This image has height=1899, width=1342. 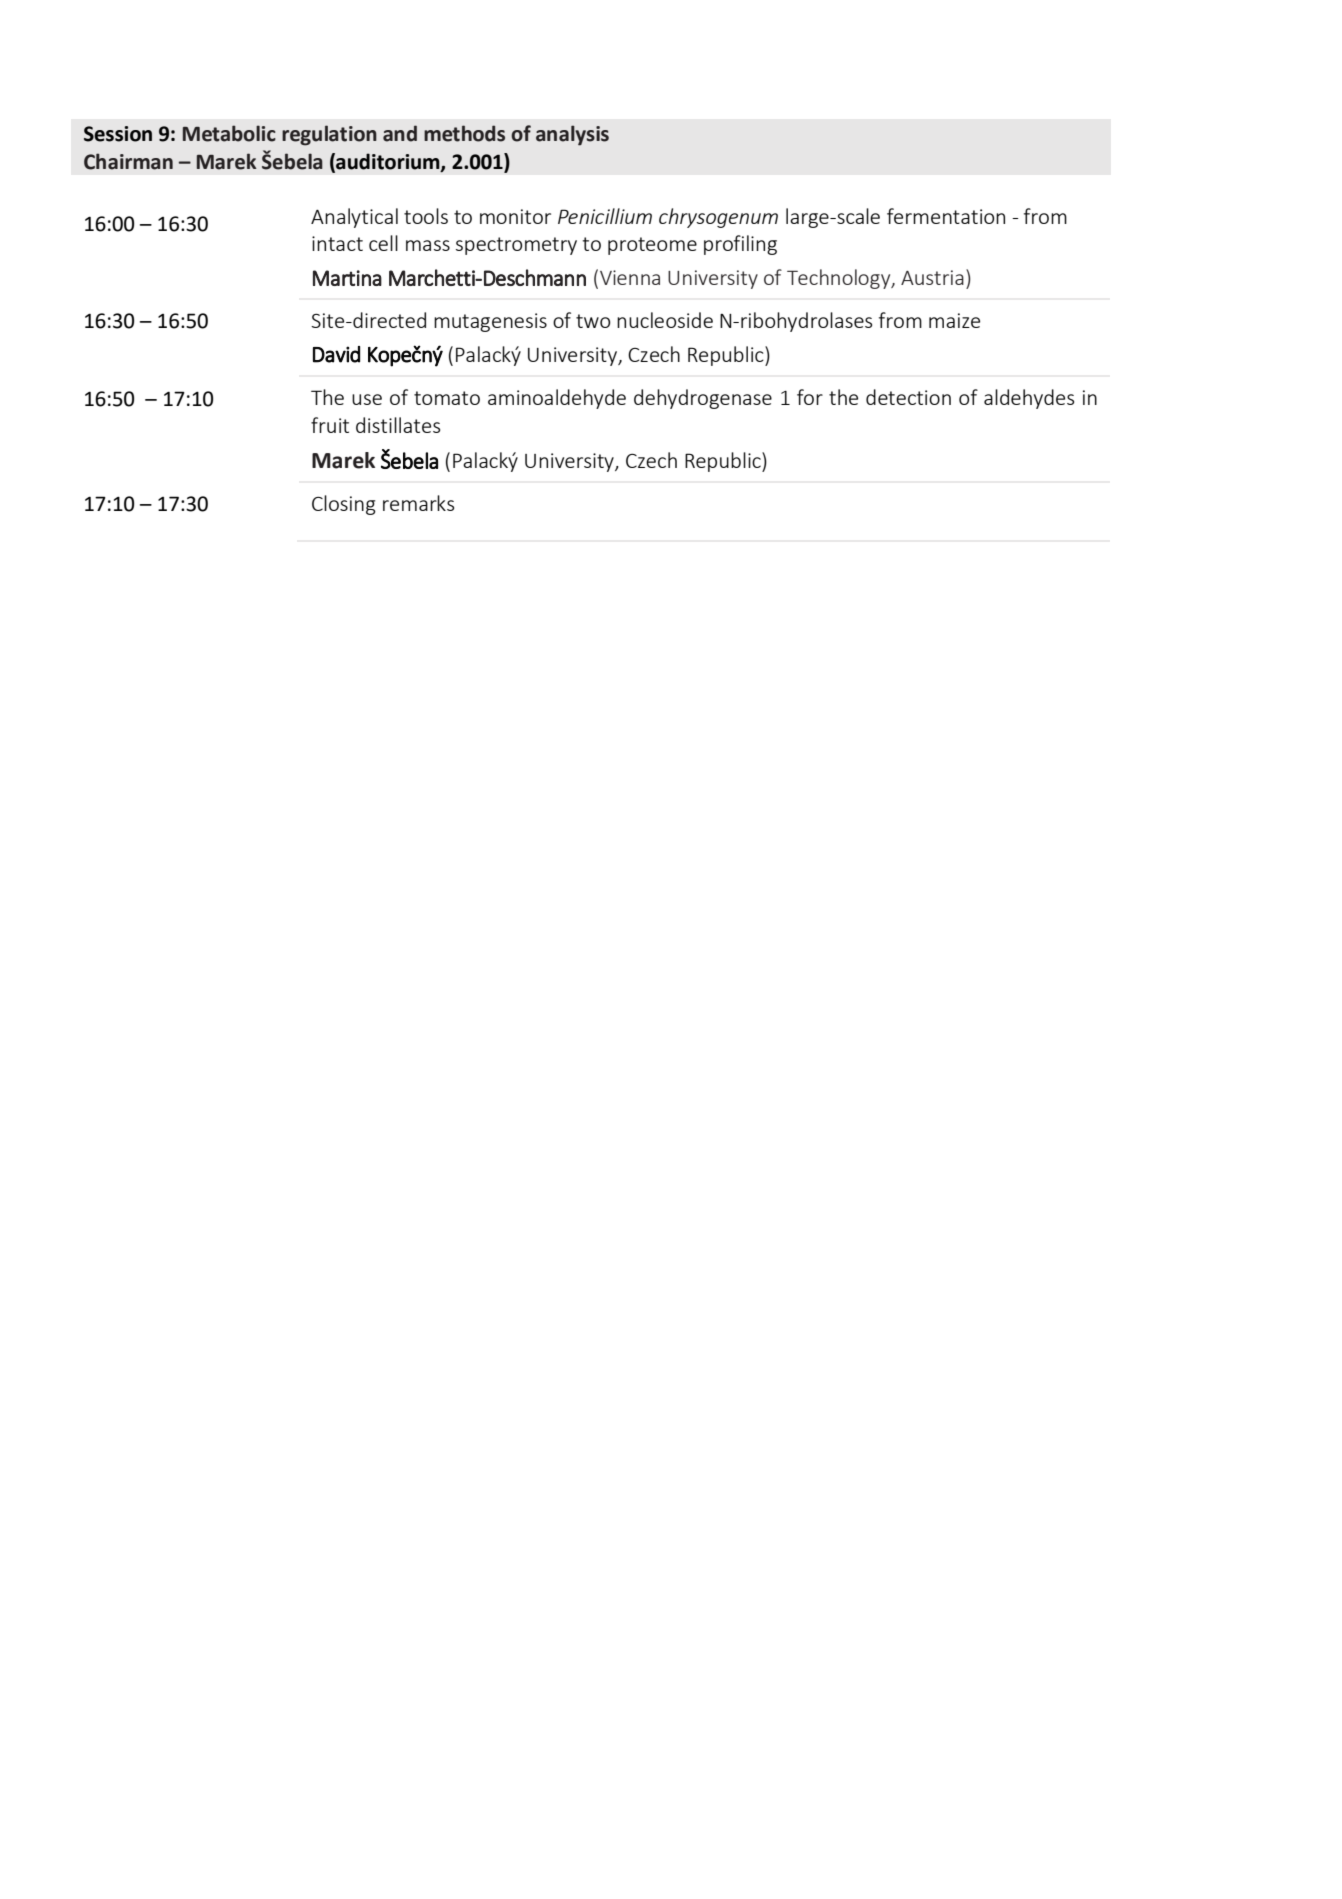 What do you see at coordinates (740, 245) in the image?
I see `profiling` at bounding box center [740, 245].
